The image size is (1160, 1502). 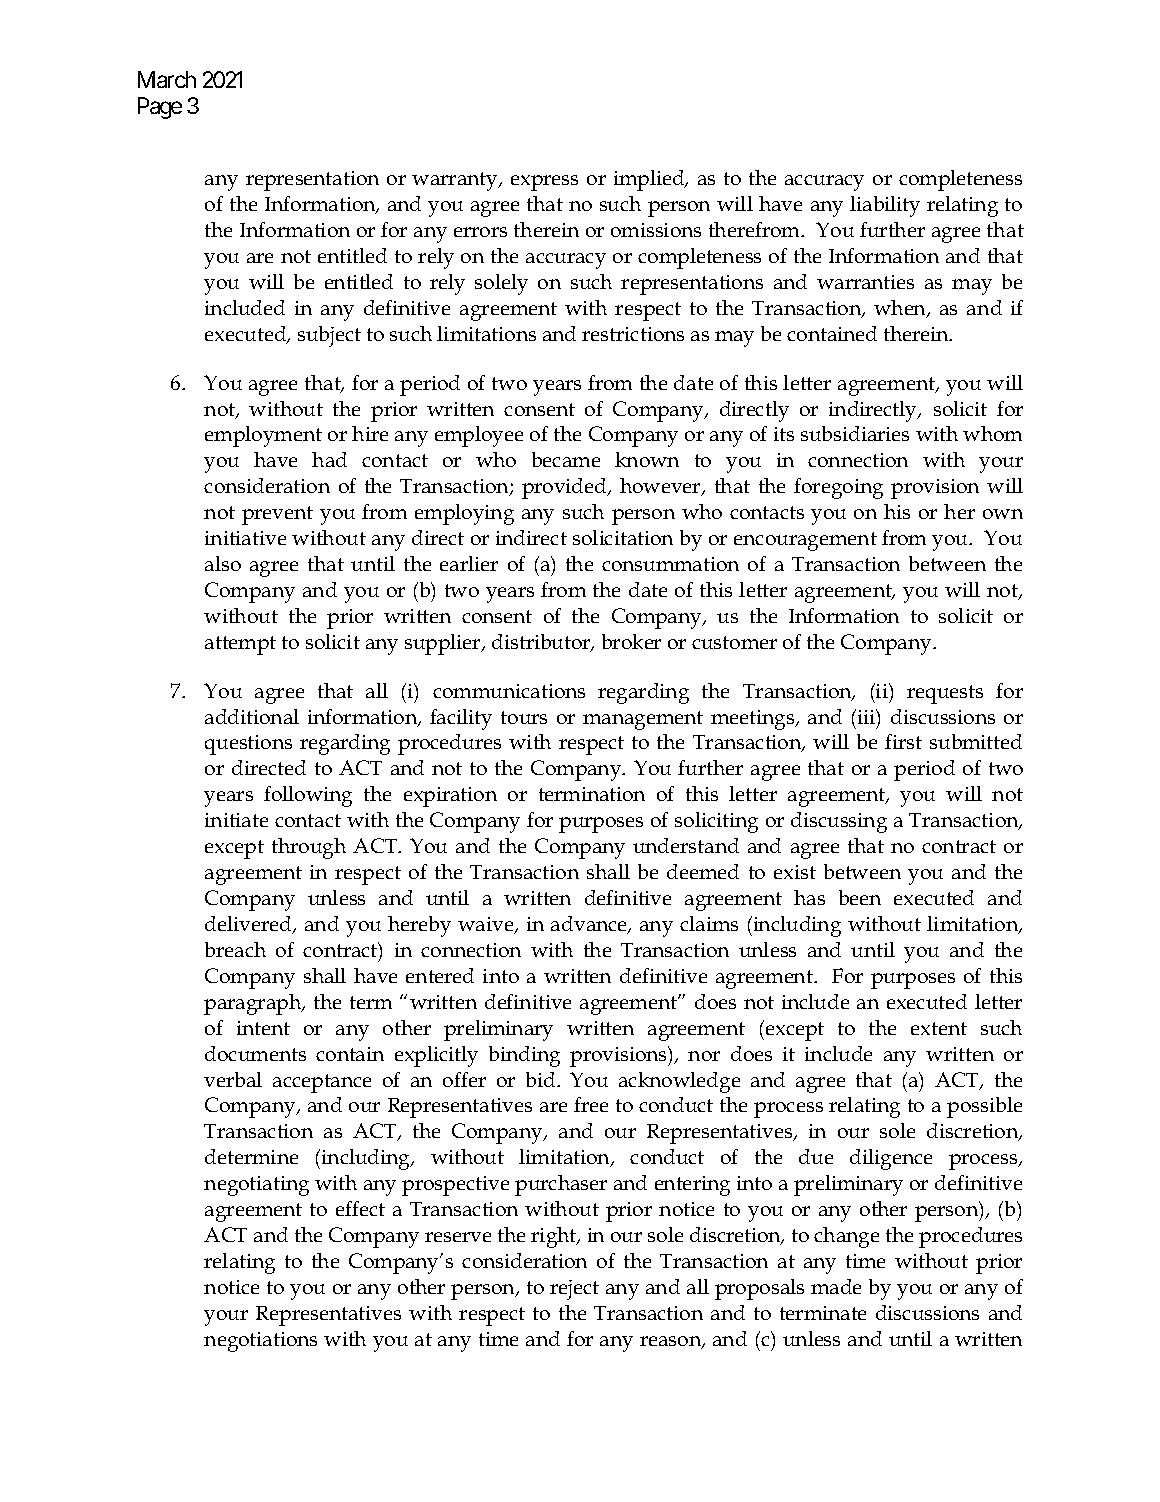 I want to click on iii, so click(x=868, y=718).
